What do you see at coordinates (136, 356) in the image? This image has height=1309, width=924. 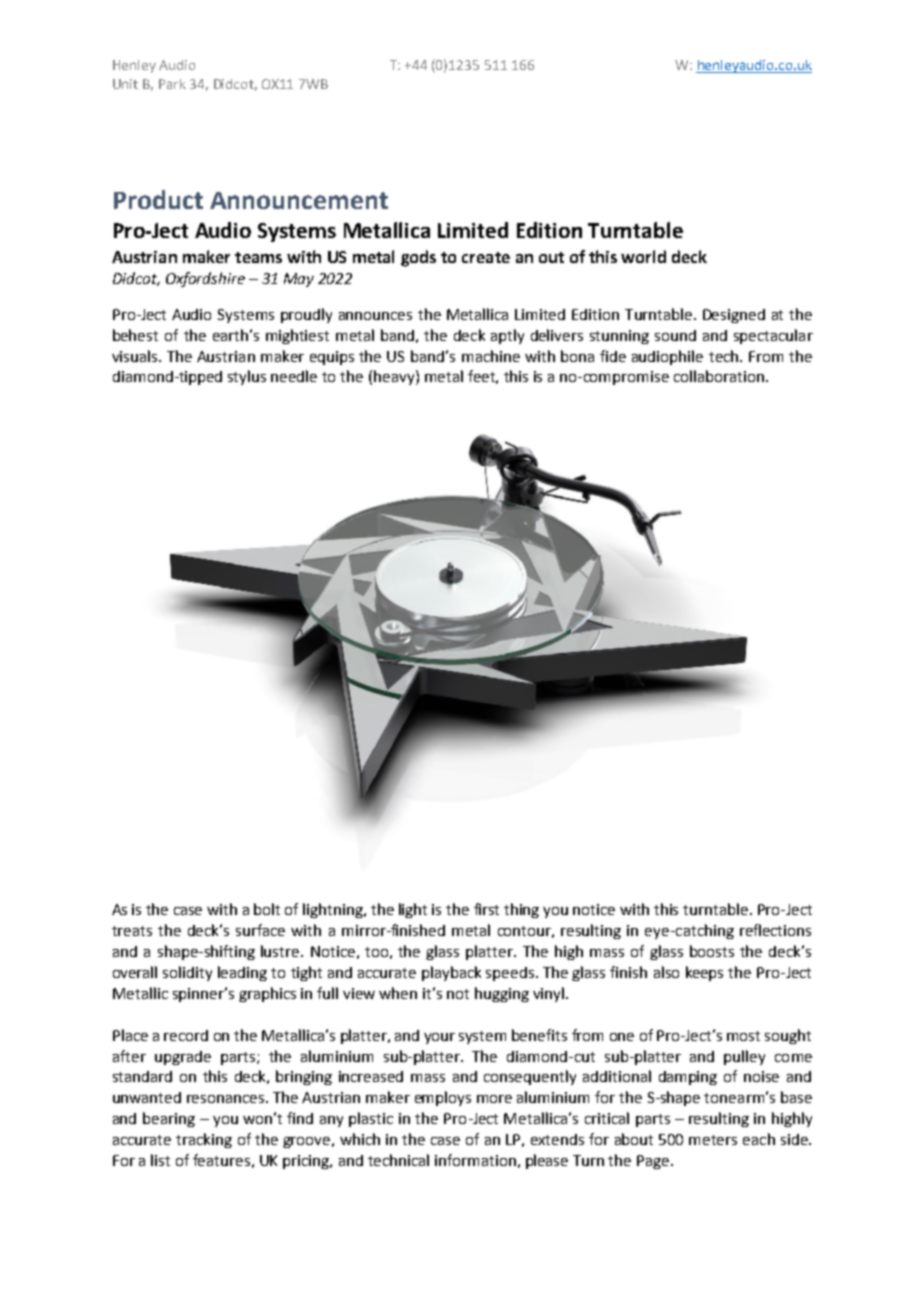 I see `visuals` at bounding box center [136, 356].
